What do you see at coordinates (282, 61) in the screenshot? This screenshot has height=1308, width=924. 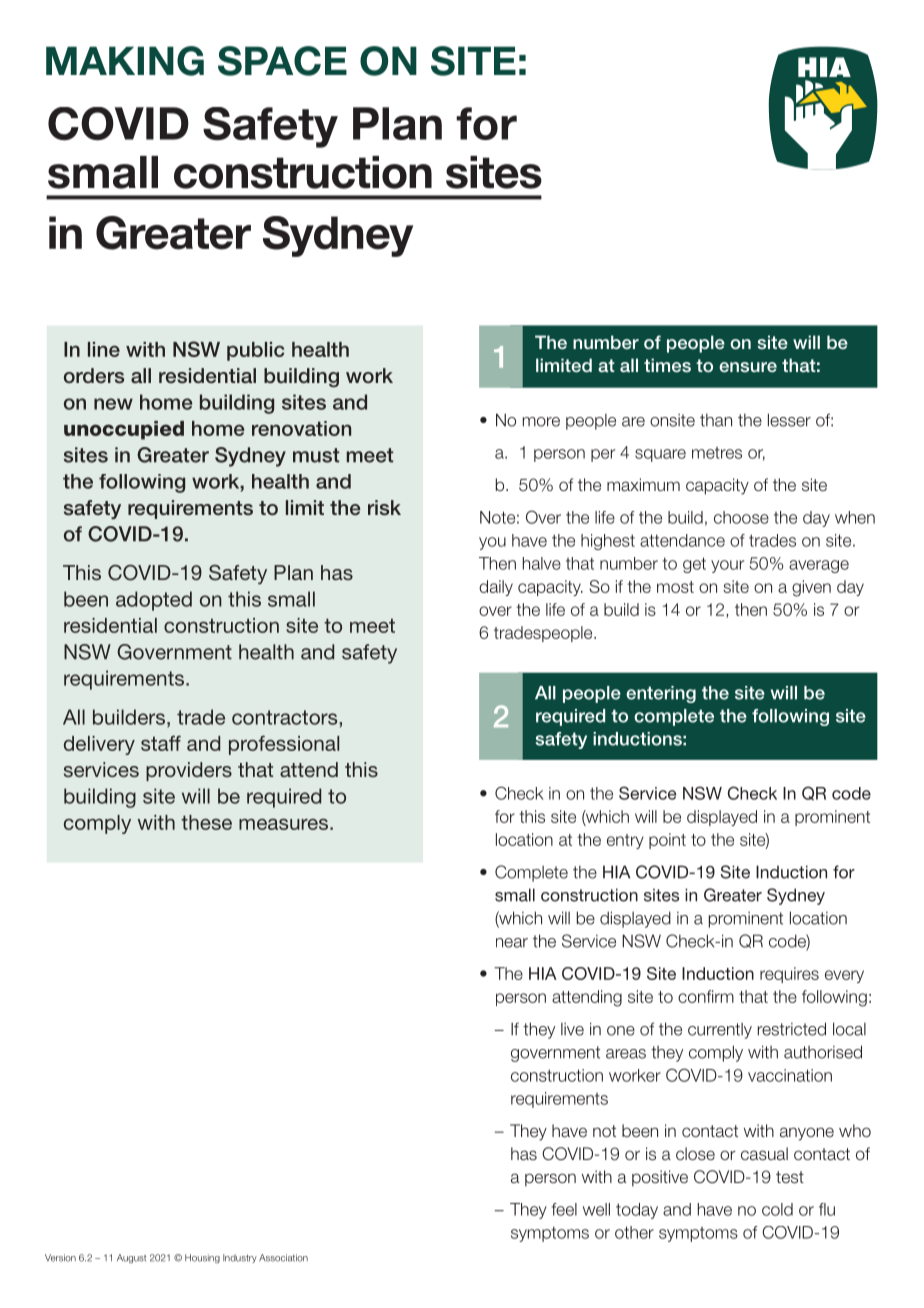 I see `SPACE` at bounding box center [282, 61].
